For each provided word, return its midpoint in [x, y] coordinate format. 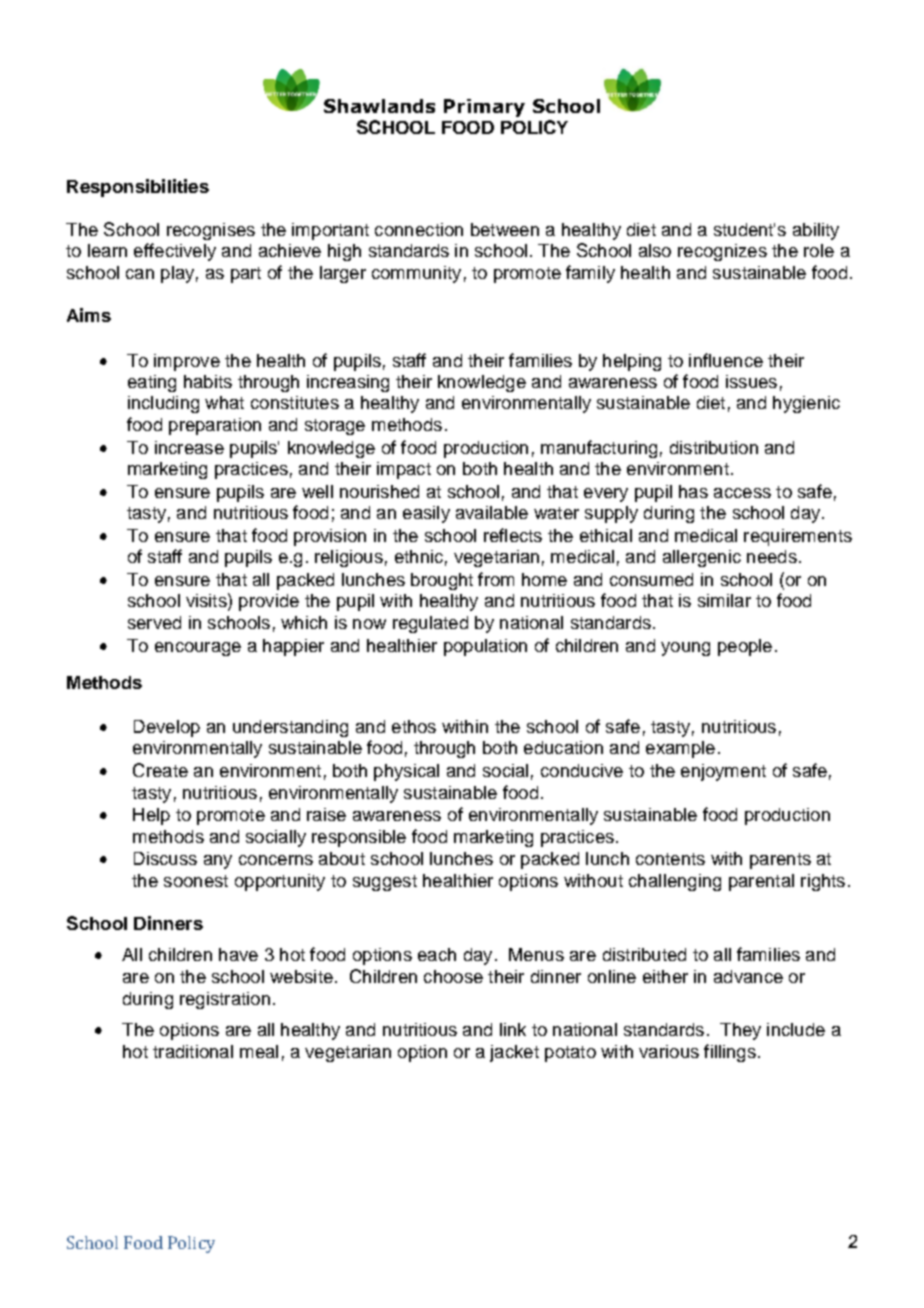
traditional [193, 1051]
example [680, 749]
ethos [414, 726]
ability [816, 231]
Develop [167, 728]
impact [404, 470]
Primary [484, 108]
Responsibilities [138, 188]
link [513, 1029]
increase [189, 447]
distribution [714, 447]
